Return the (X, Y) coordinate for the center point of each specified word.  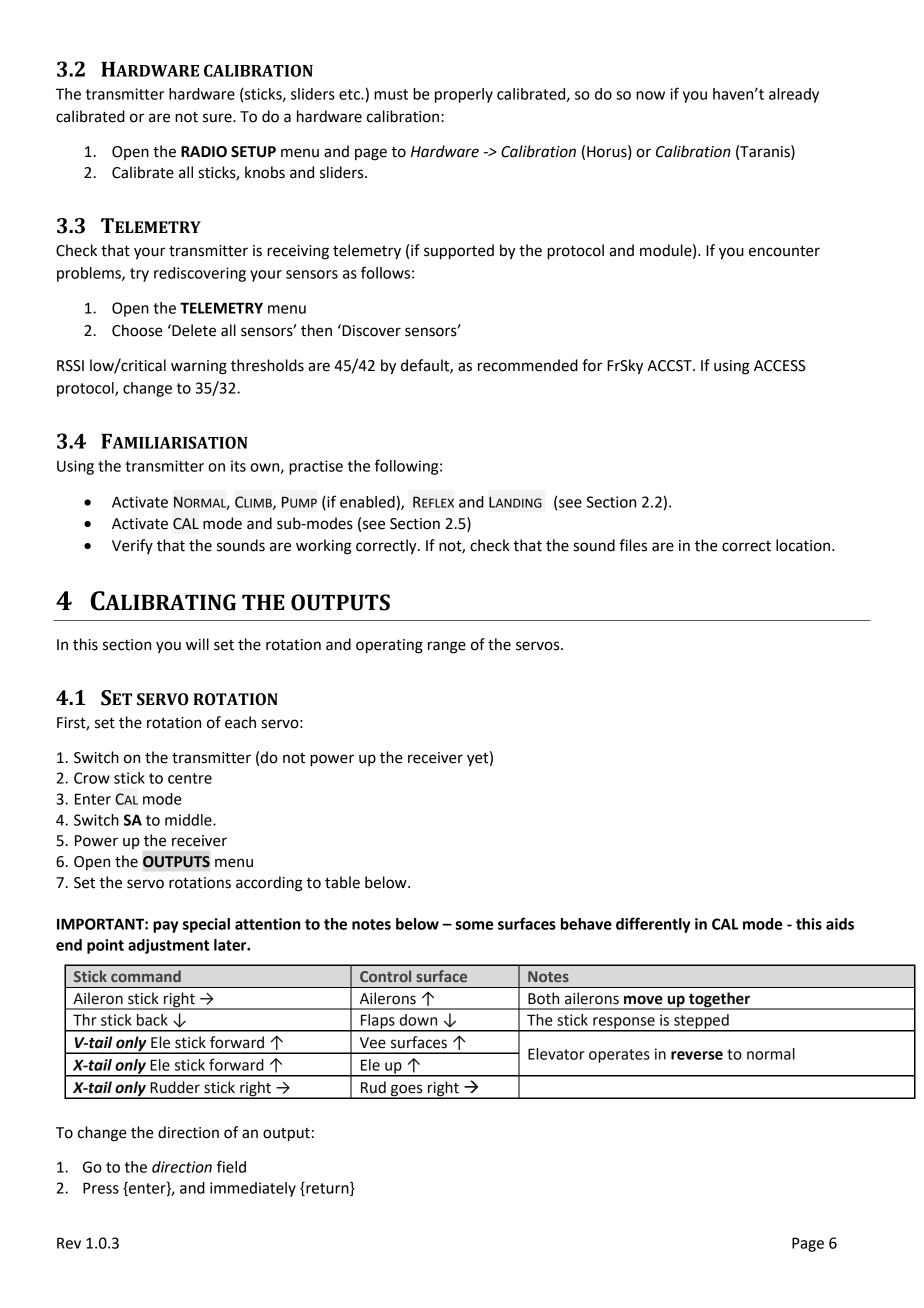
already (794, 95)
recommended (528, 365)
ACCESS (780, 366)
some (474, 925)
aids (840, 924)
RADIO (204, 152)
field (231, 1166)
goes (407, 1091)
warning (199, 367)
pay (165, 927)
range (447, 647)
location (804, 545)
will (197, 644)
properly (464, 95)
